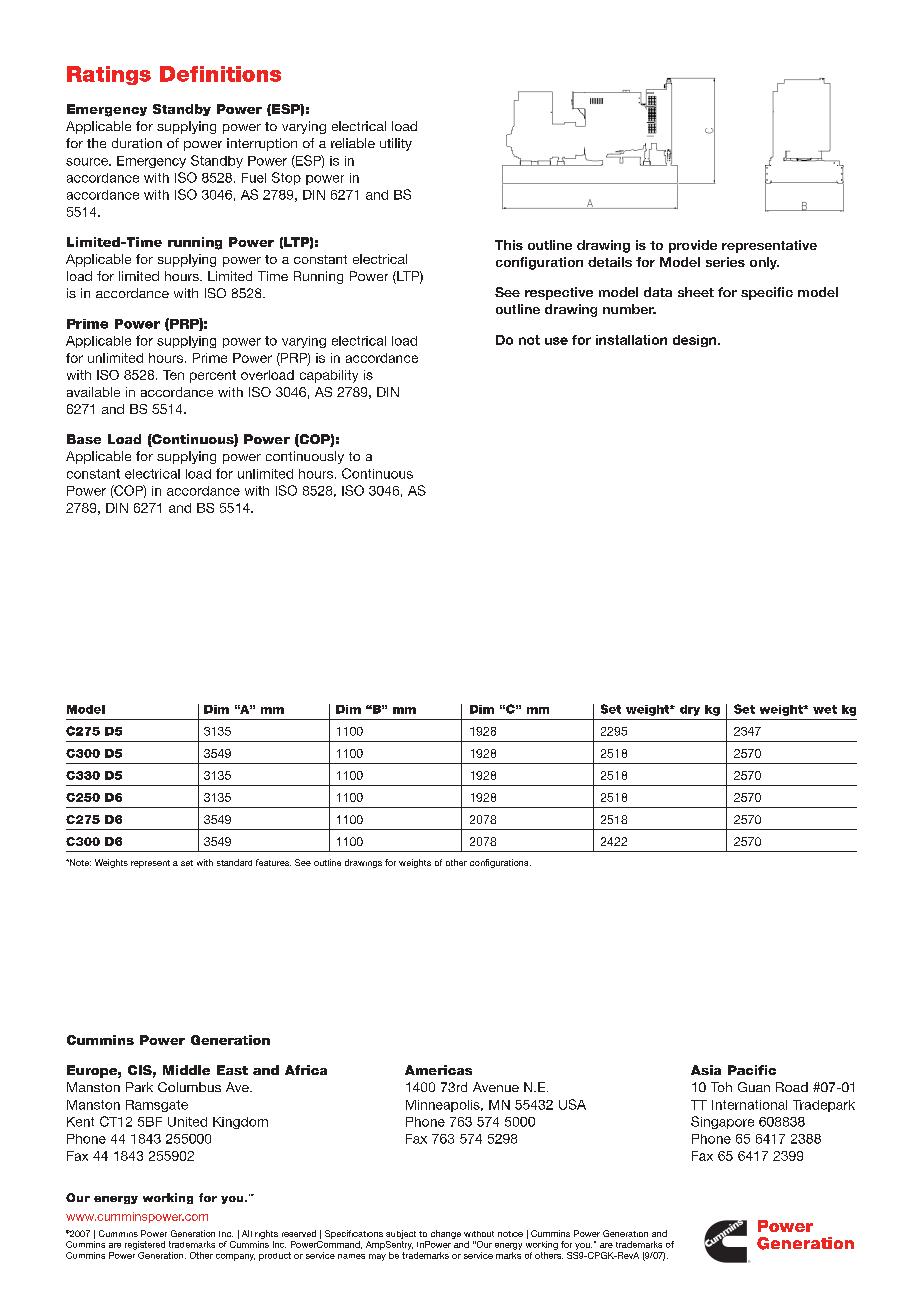 The width and height of the screenshot is (924, 1308). I want to click on provide, so click(693, 246).
